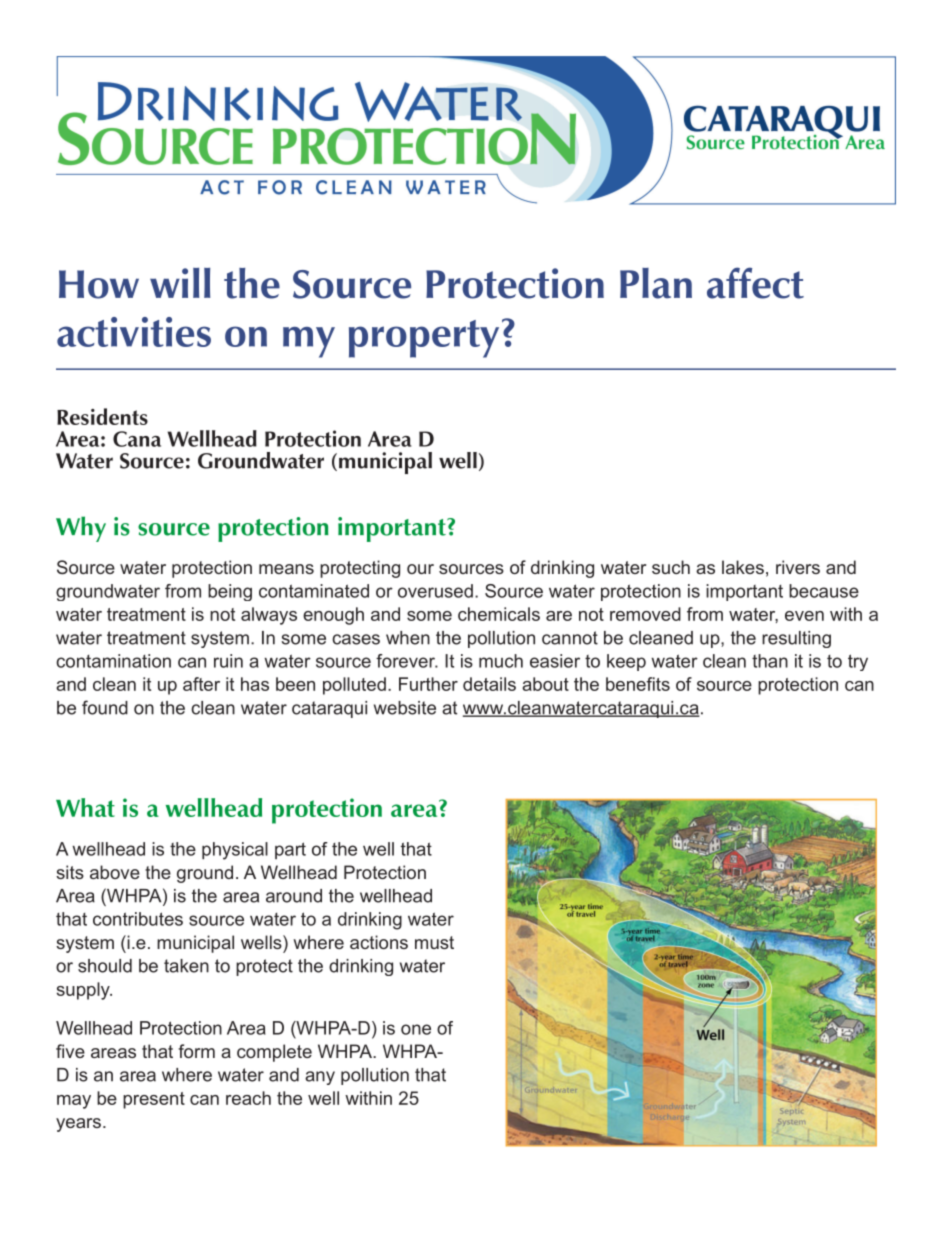 The width and height of the page is (952, 1233). I want to click on property, so click(424, 339).
